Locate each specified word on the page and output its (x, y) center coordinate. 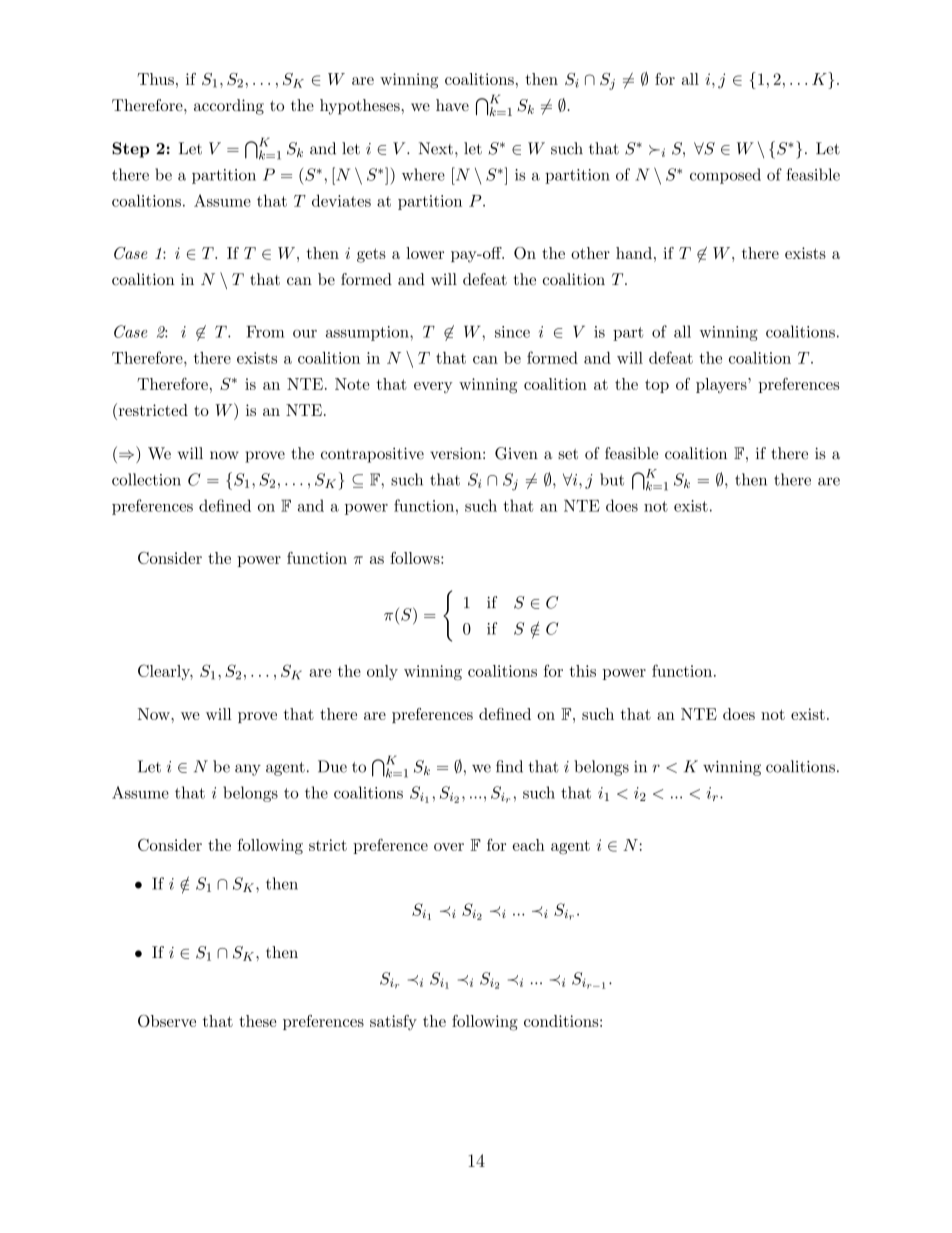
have (452, 105)
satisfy (393, 1023)
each (529, 845)
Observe (167, 1021)
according (229, 107)
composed (725, 176)
